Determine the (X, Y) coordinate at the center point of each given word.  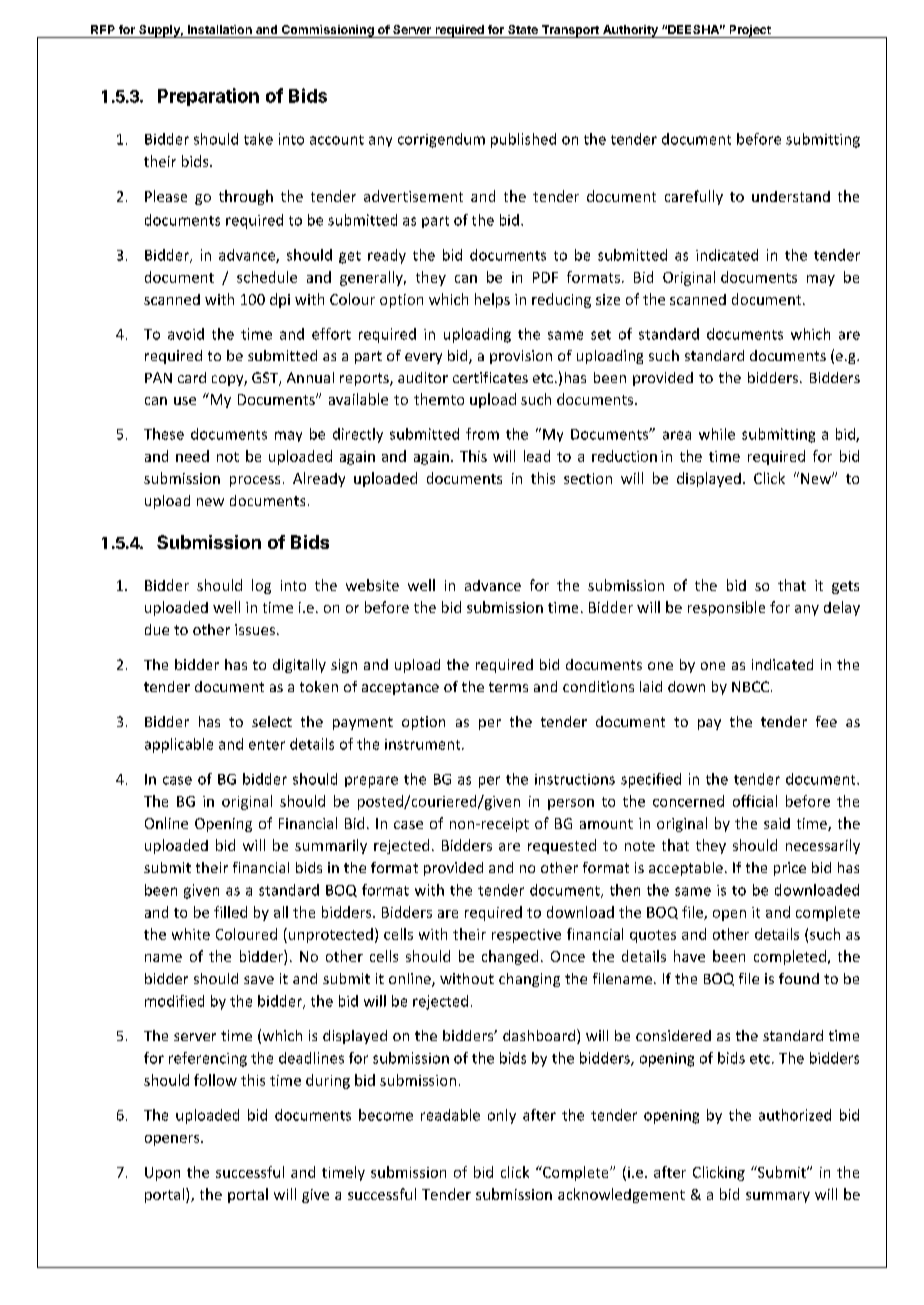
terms (508, 687)
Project (750, 31)
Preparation (208, 97)
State (523, 29)
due (157, 629)
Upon (162, 1174)
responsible (726, 608)
